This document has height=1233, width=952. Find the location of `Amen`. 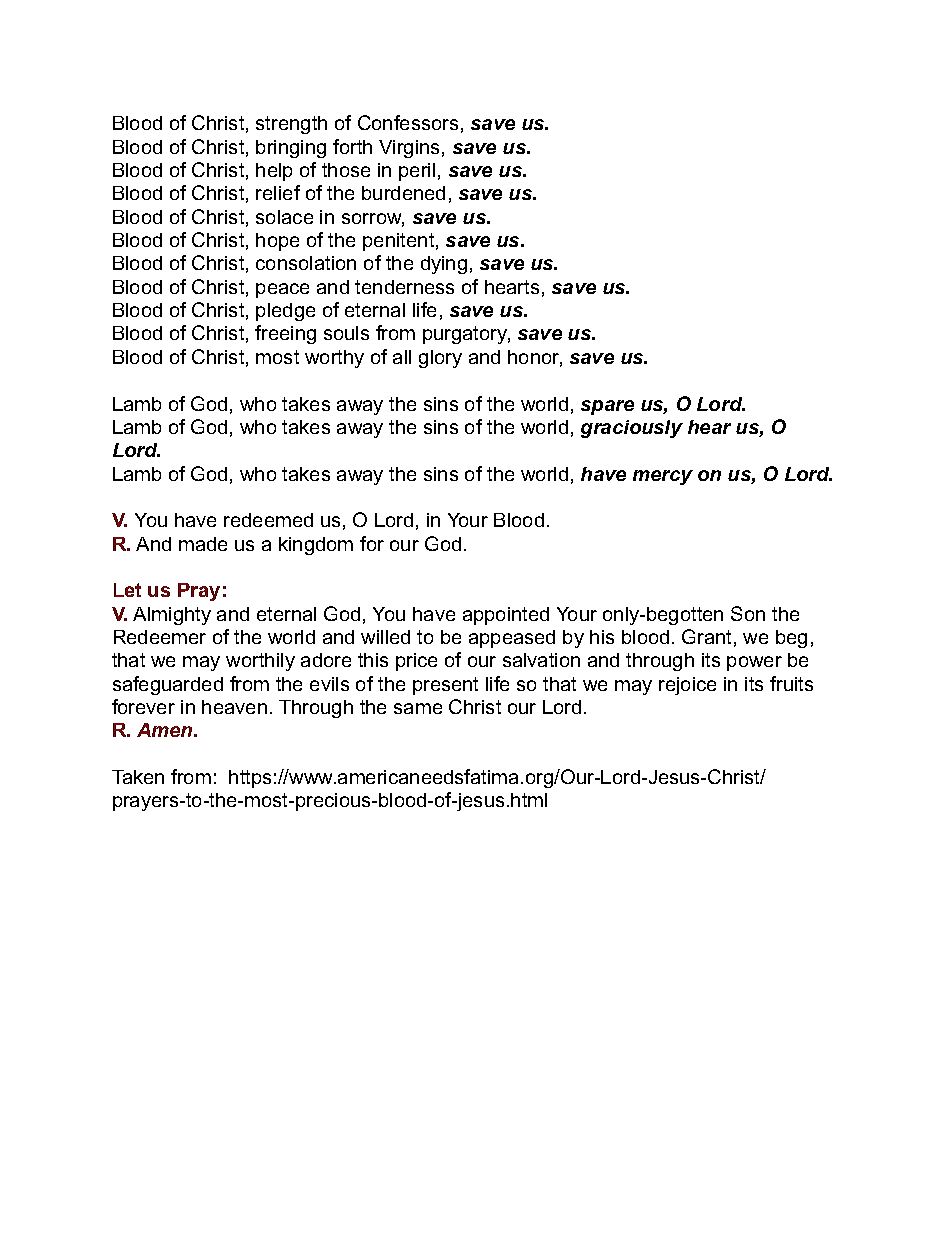

Amen is located at coordinates (166, 730).
